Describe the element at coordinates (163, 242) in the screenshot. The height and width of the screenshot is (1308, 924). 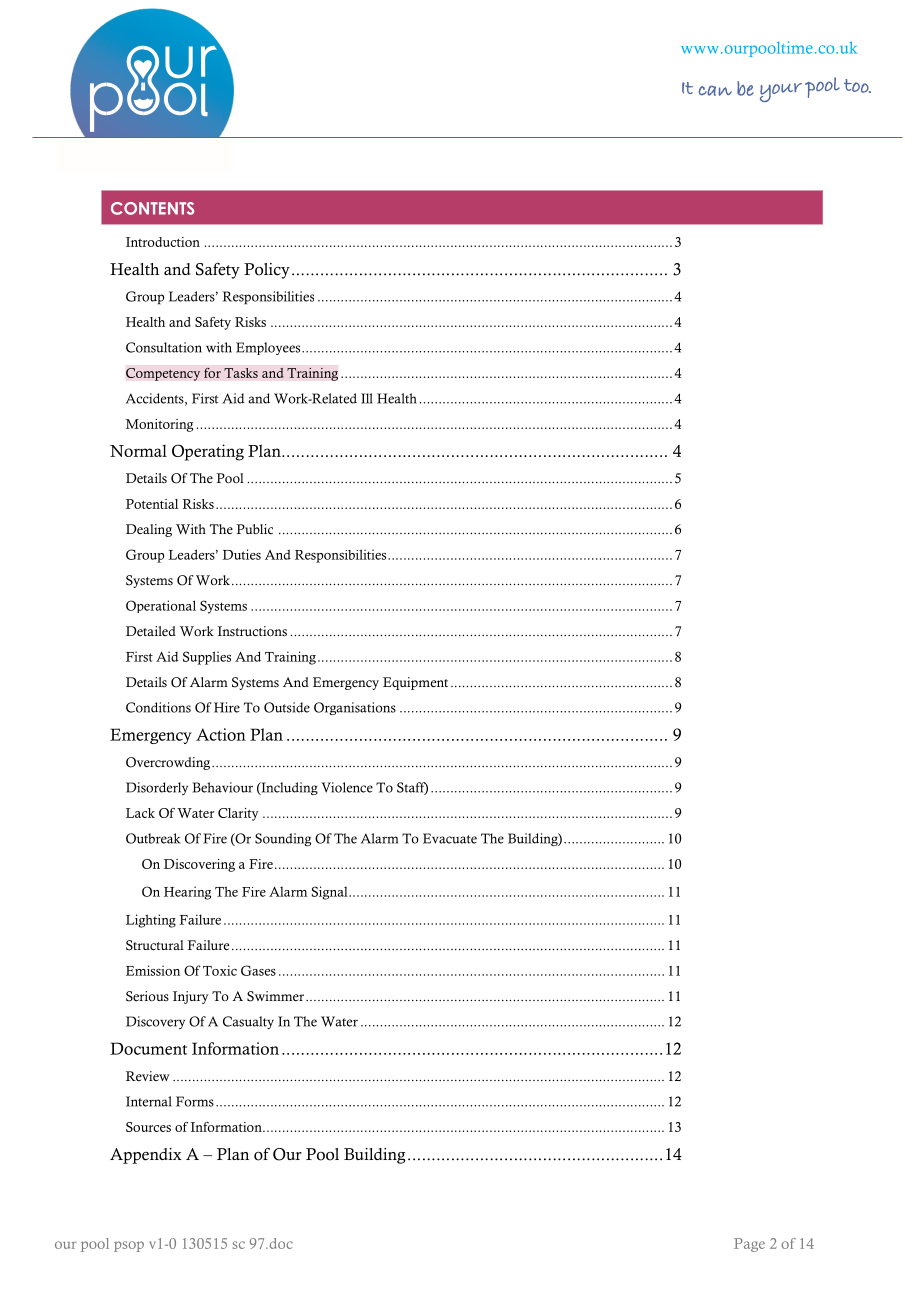
I see `Introduction` at that location.
